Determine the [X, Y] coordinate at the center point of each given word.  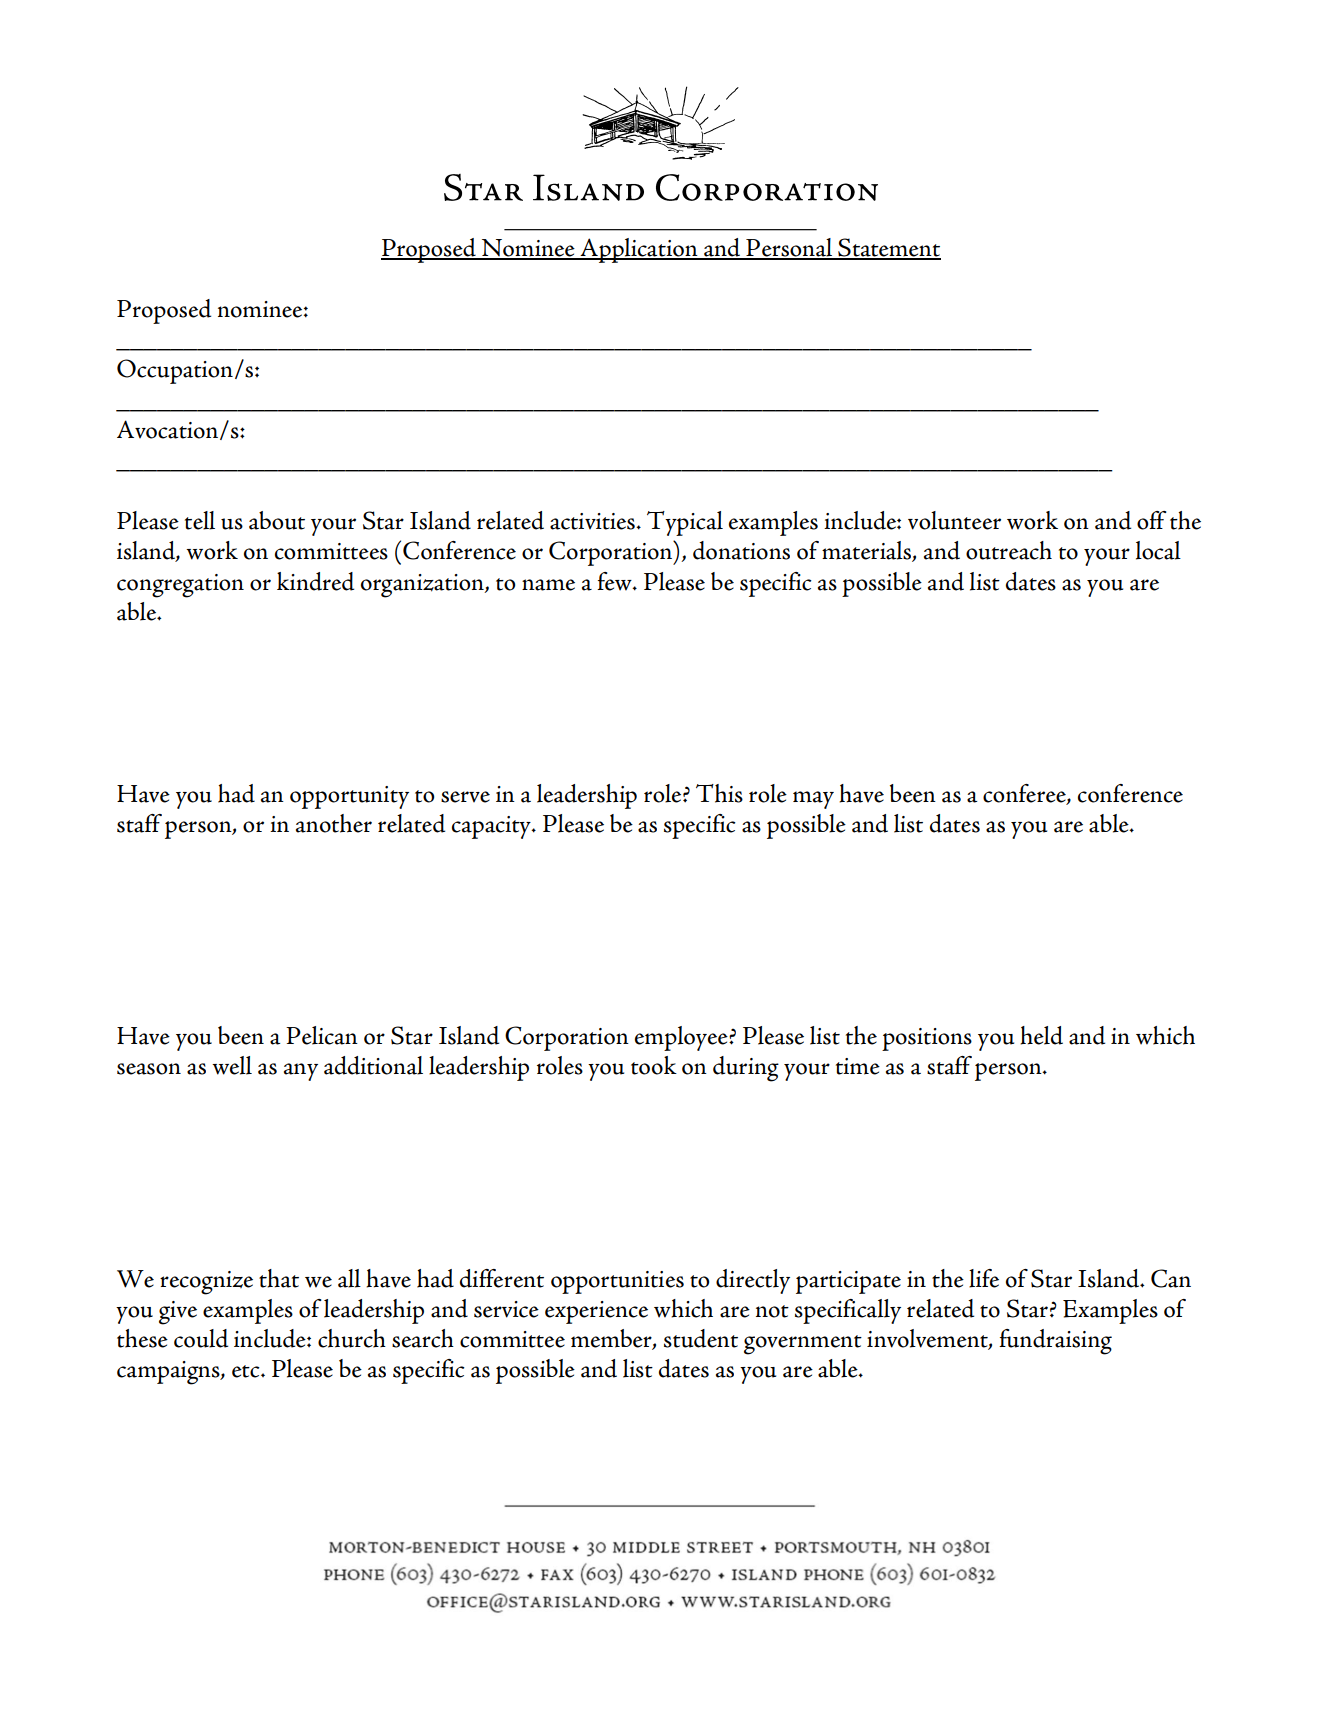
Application [639, 250]
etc [247, 1371]
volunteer [954, 520]
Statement [888, 248]
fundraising [1055, 1342]
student [701, 1338]
